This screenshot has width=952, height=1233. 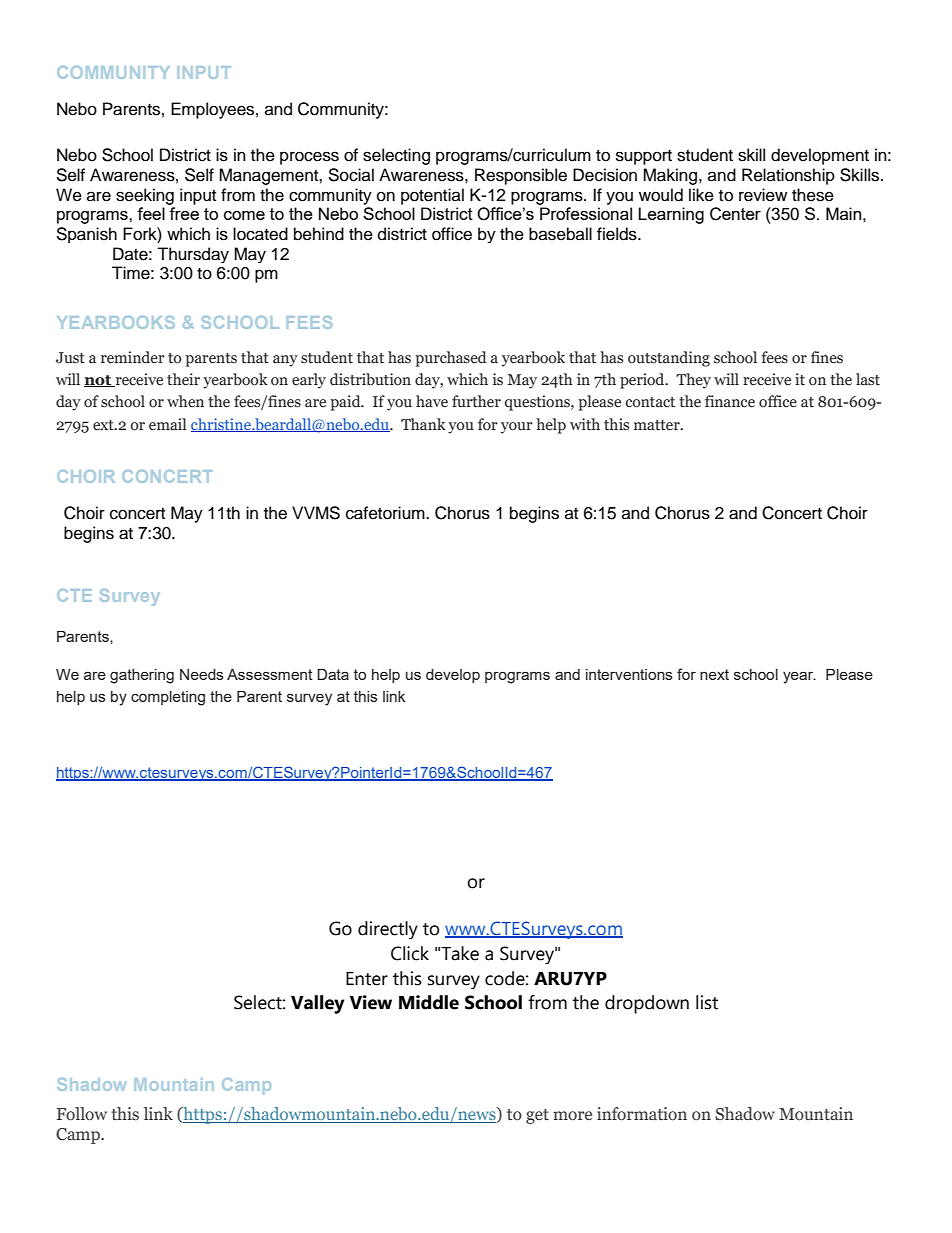 What do you see at coordinates (432, 196) in the screenshot?
I see `potential` at bounding box center [432, 196].
